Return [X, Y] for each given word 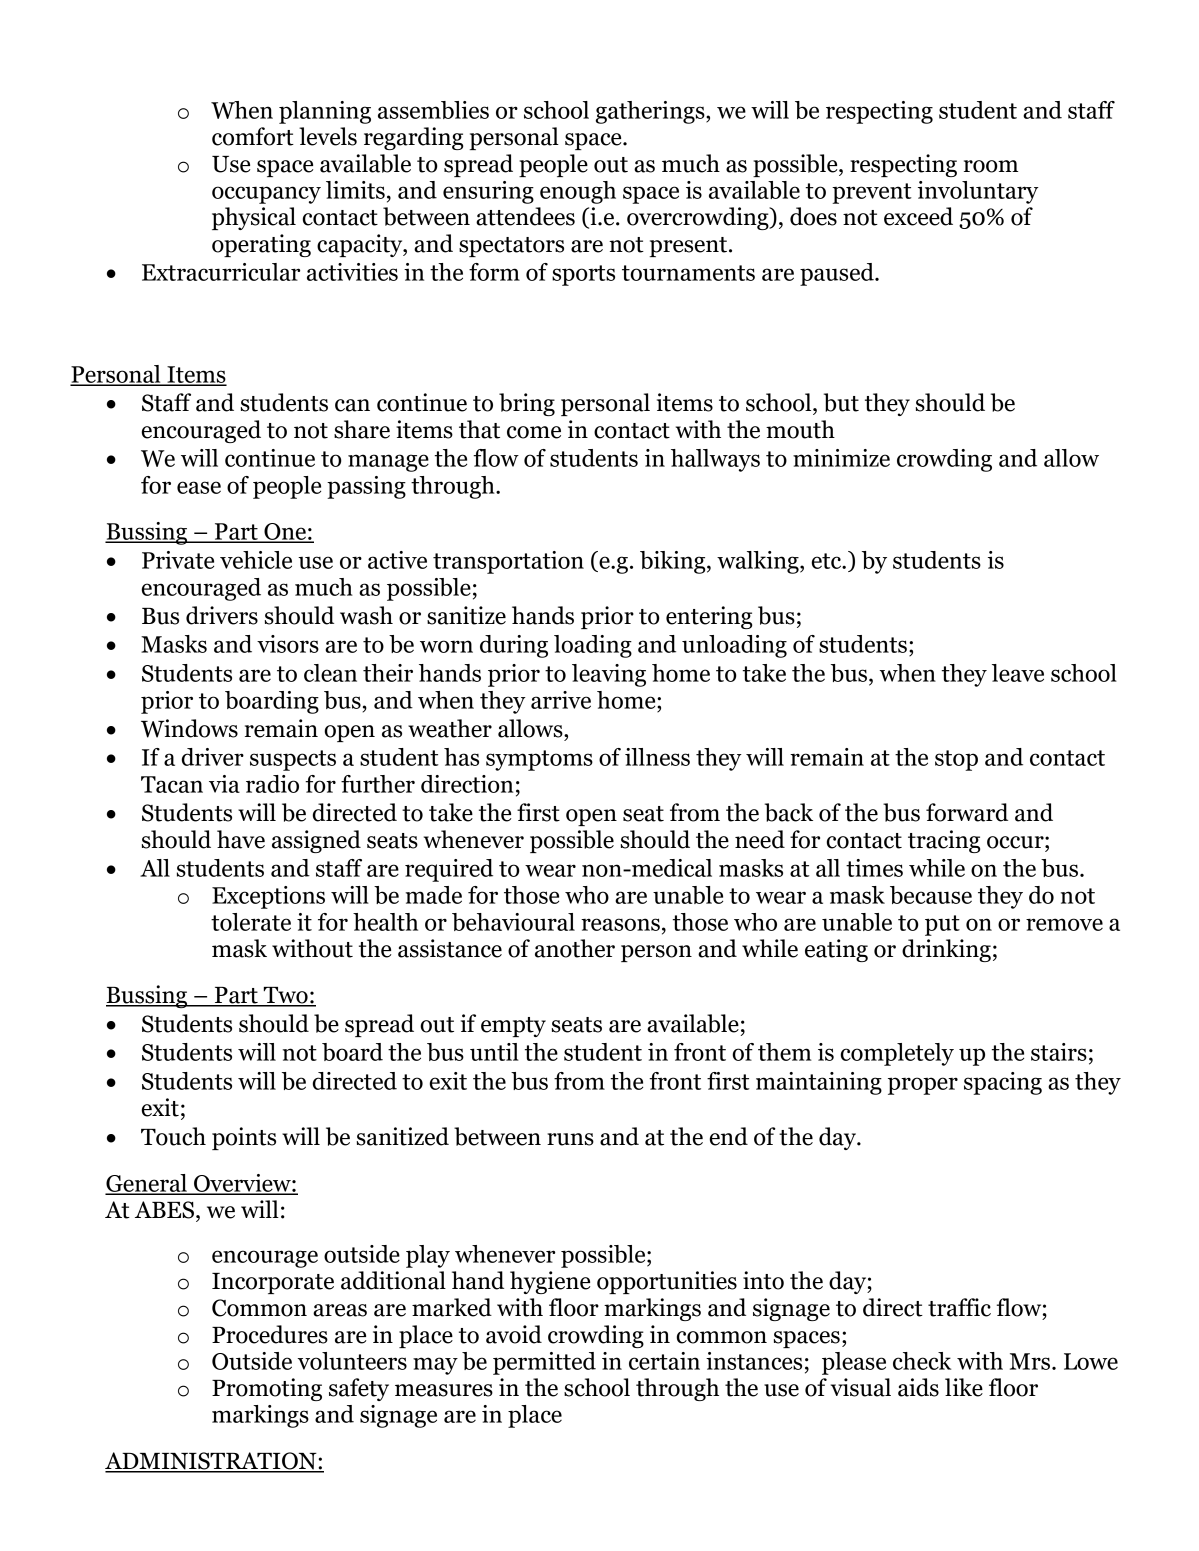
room [991, 166]
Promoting [267, 1389]
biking [674, 562]
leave [1018, 673]
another [575, 948]
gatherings [651, 112]
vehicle [256, 560]
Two [285, 996]
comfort [253, 136]
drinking [946, 950]
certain [664, 1361]
